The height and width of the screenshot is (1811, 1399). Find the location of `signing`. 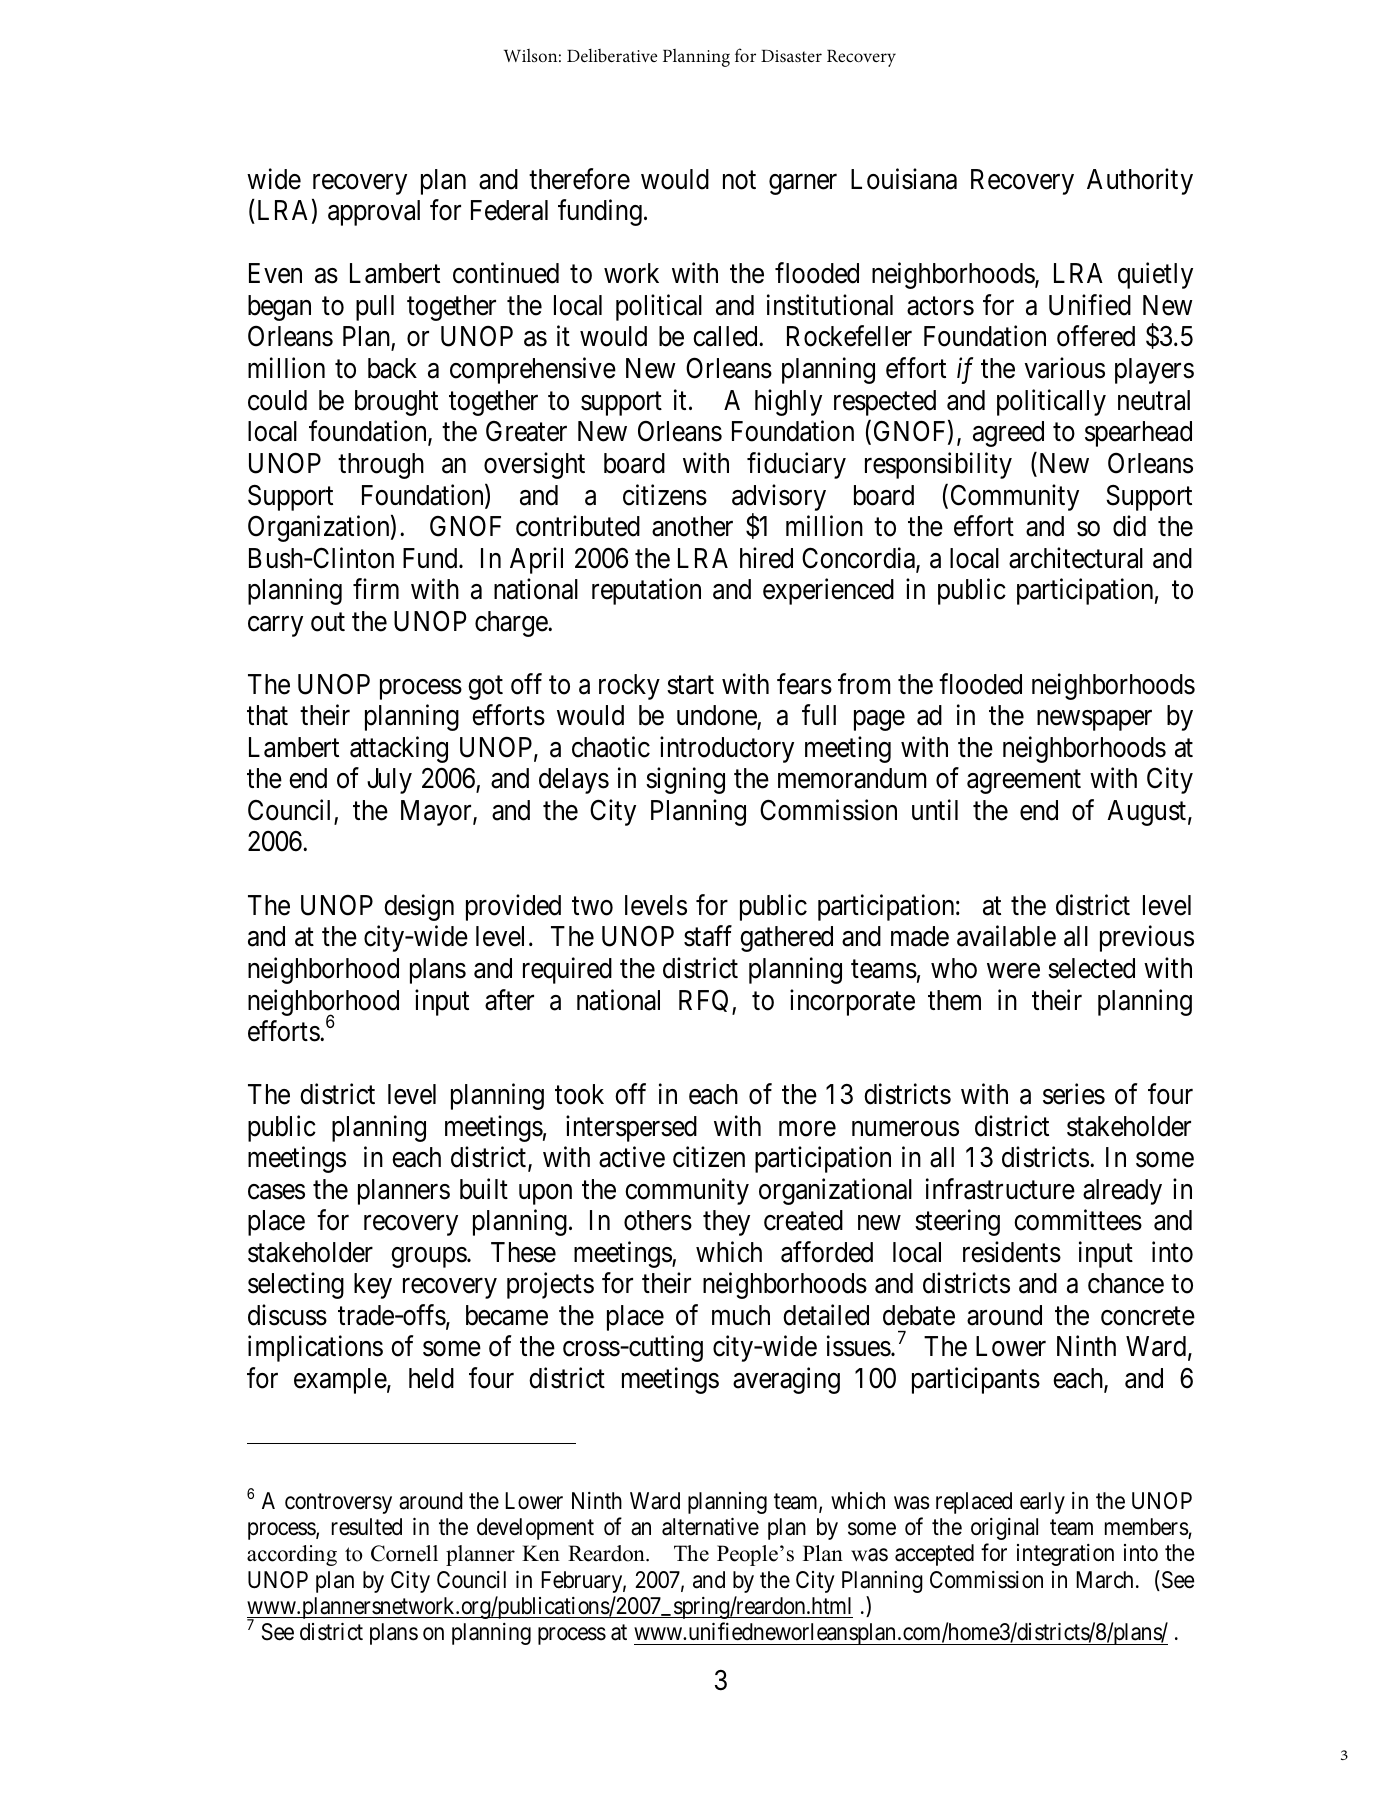

signing is located at coordinates (685, 781).
